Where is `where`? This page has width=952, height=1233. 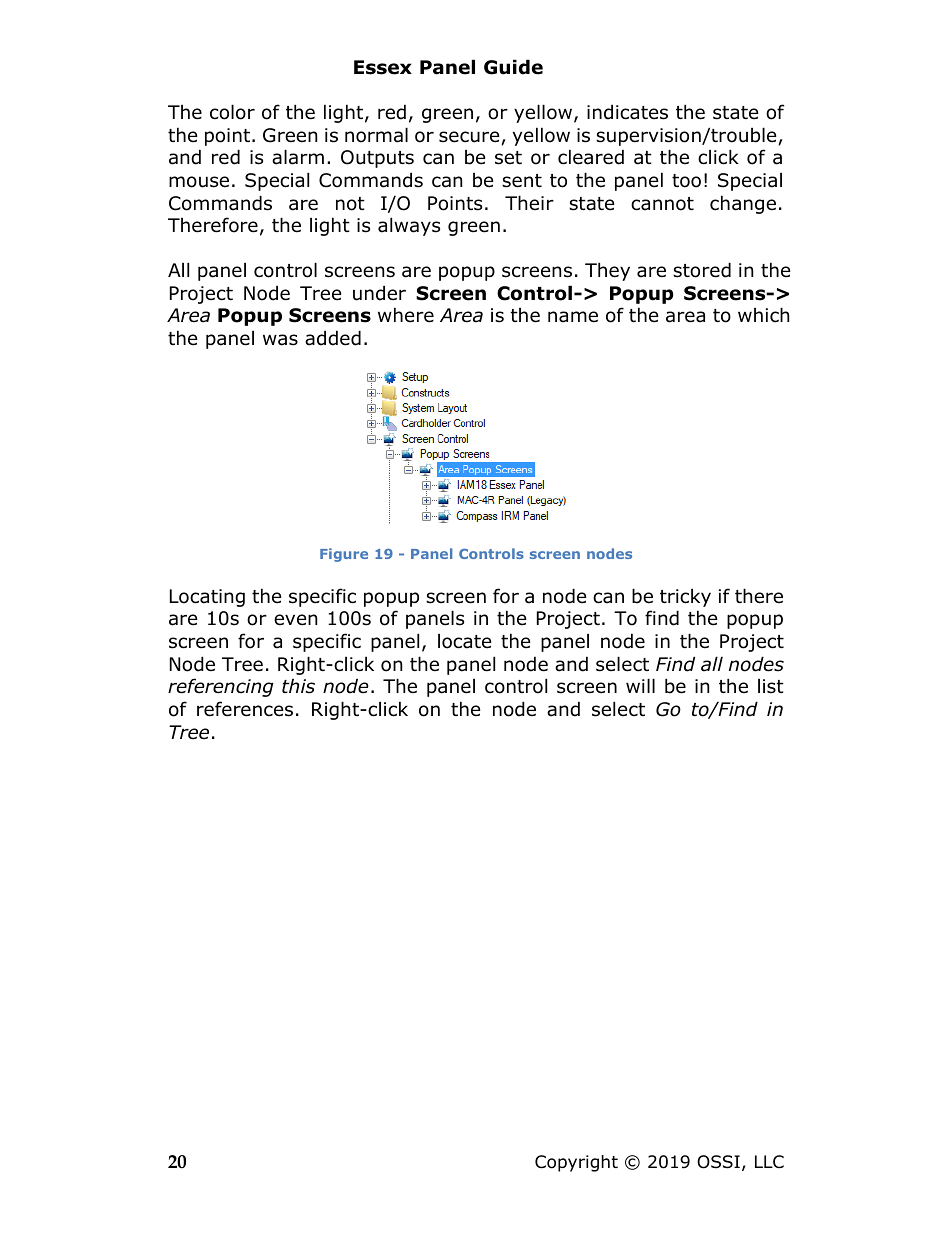
where is located at coordinates (406, 315).
